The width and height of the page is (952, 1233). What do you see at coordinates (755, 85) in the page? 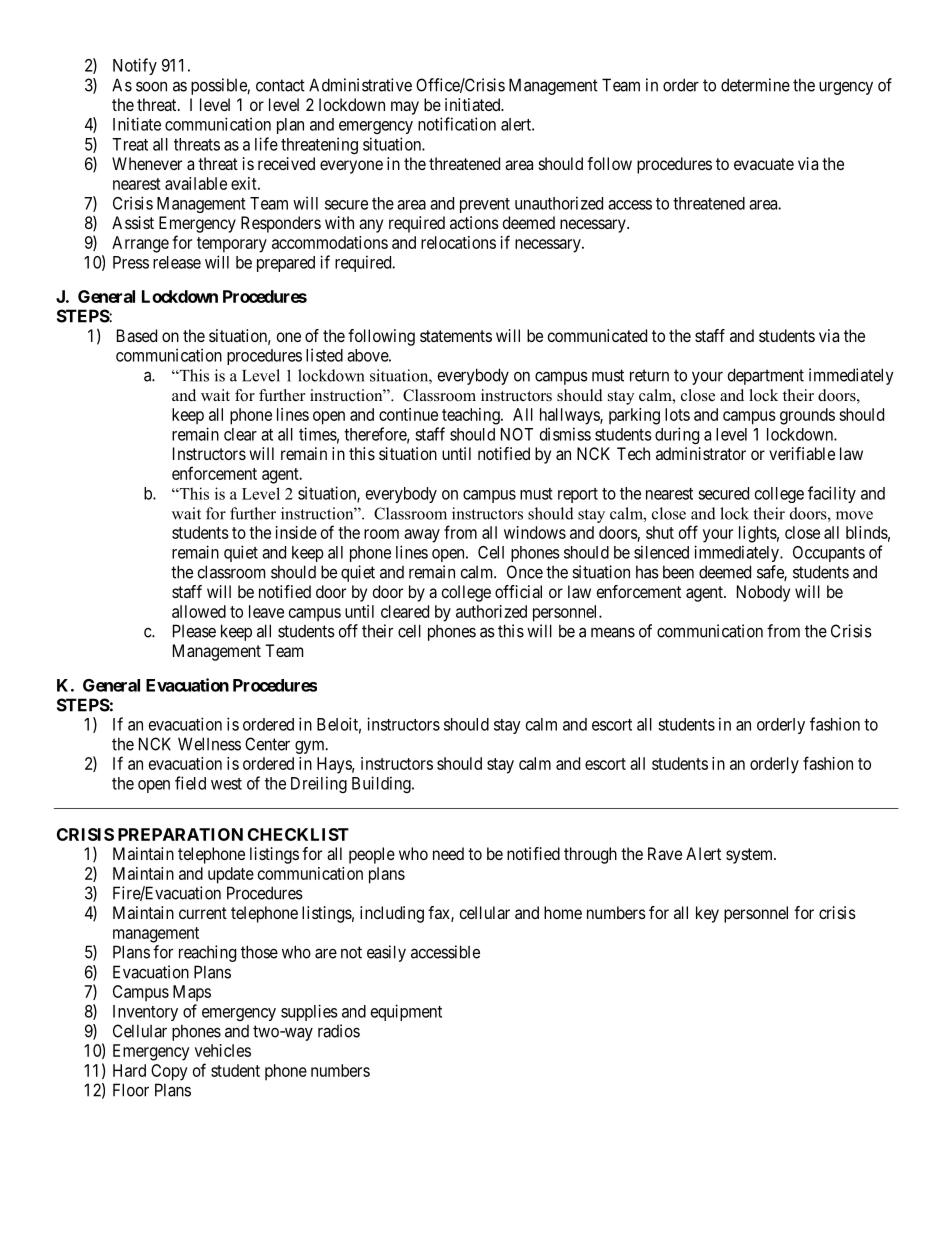
I see `determine` at bounding box center [755, 85].
